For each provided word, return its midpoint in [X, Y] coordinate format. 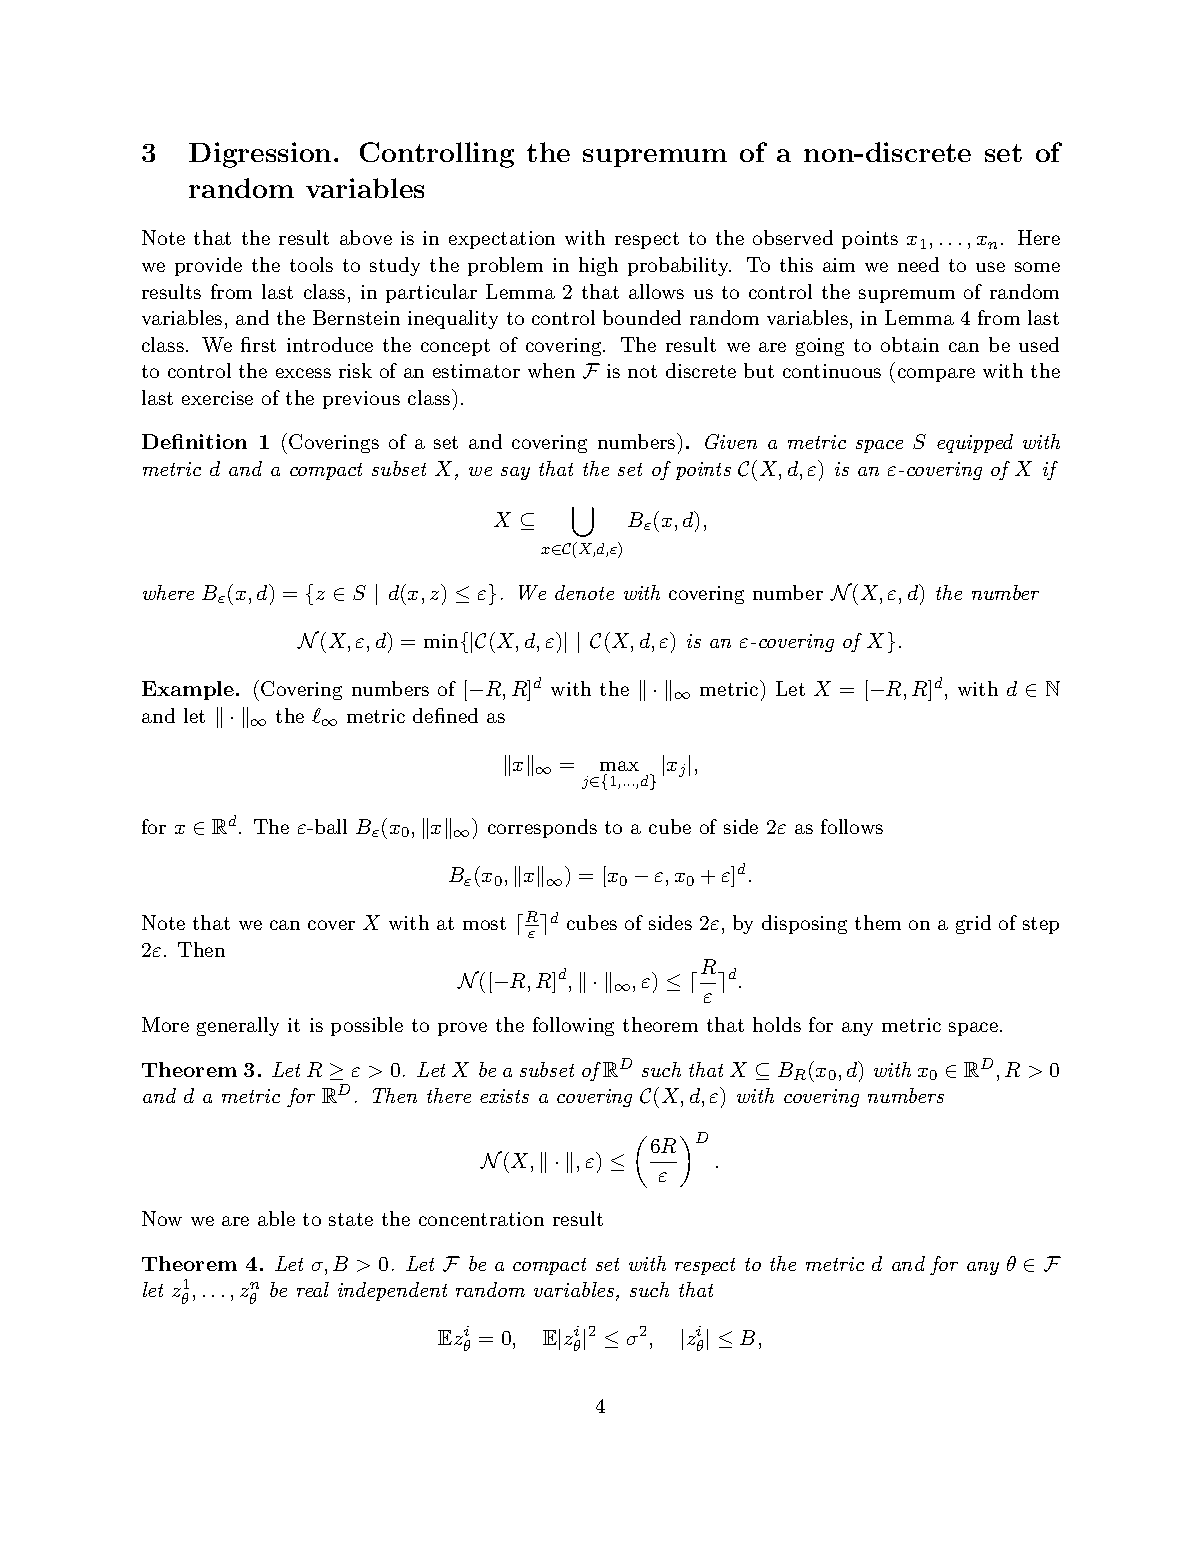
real [313, 1289]
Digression [260, 155]
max [619, 766]
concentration [481, 1219]
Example [189, 690]
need [918, 264]
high [598, 266]
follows [852, 826]
